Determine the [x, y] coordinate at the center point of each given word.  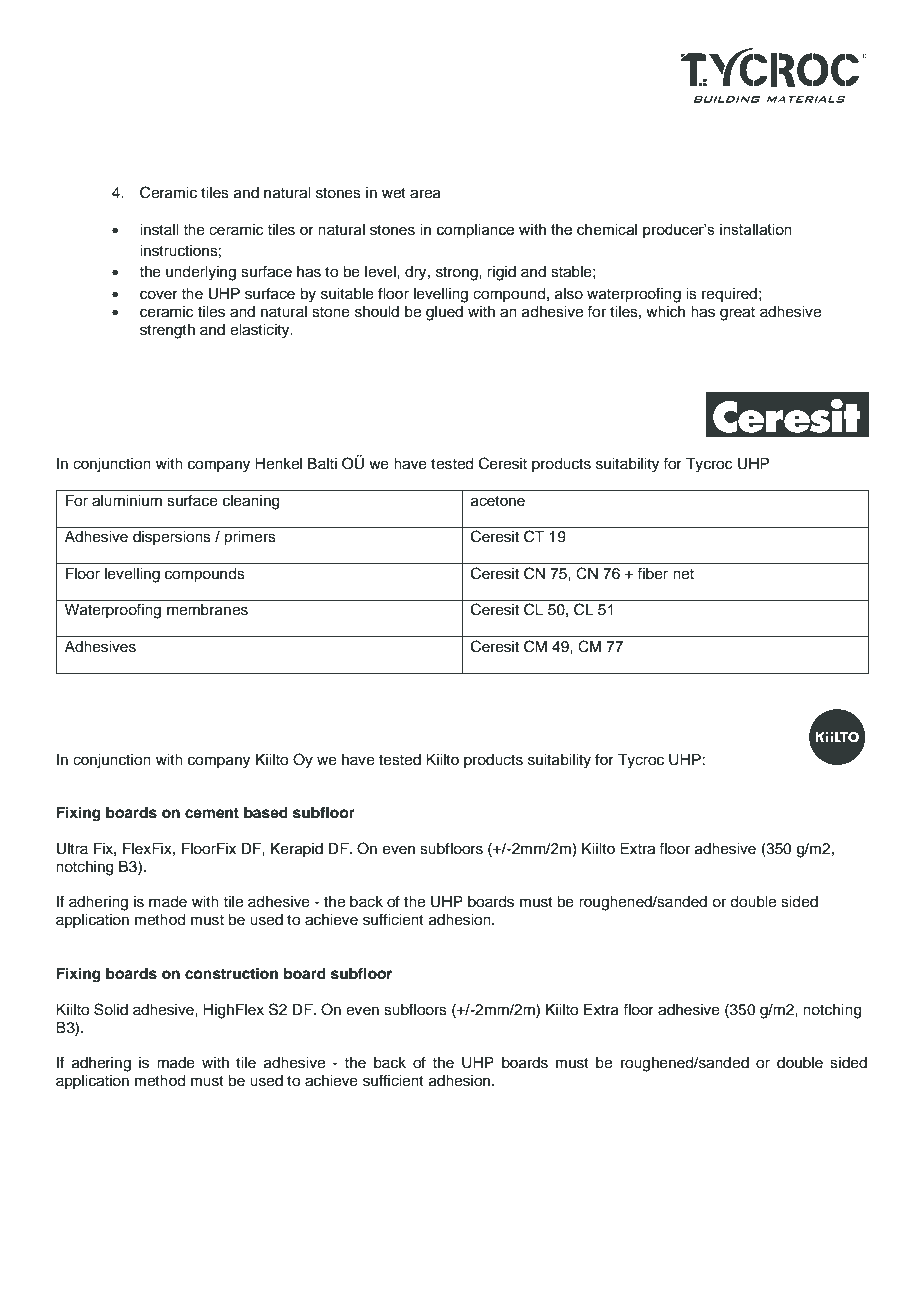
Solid [111, 1009]
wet [394, 193]
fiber [652, 573]
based [266, 813]
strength [167, 331]
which [665, 312]
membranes [207, 610]
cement [212, 813]
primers [250, 538]
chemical [607, 229]
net [683, 574]
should [377, 312]
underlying [201, 273]
